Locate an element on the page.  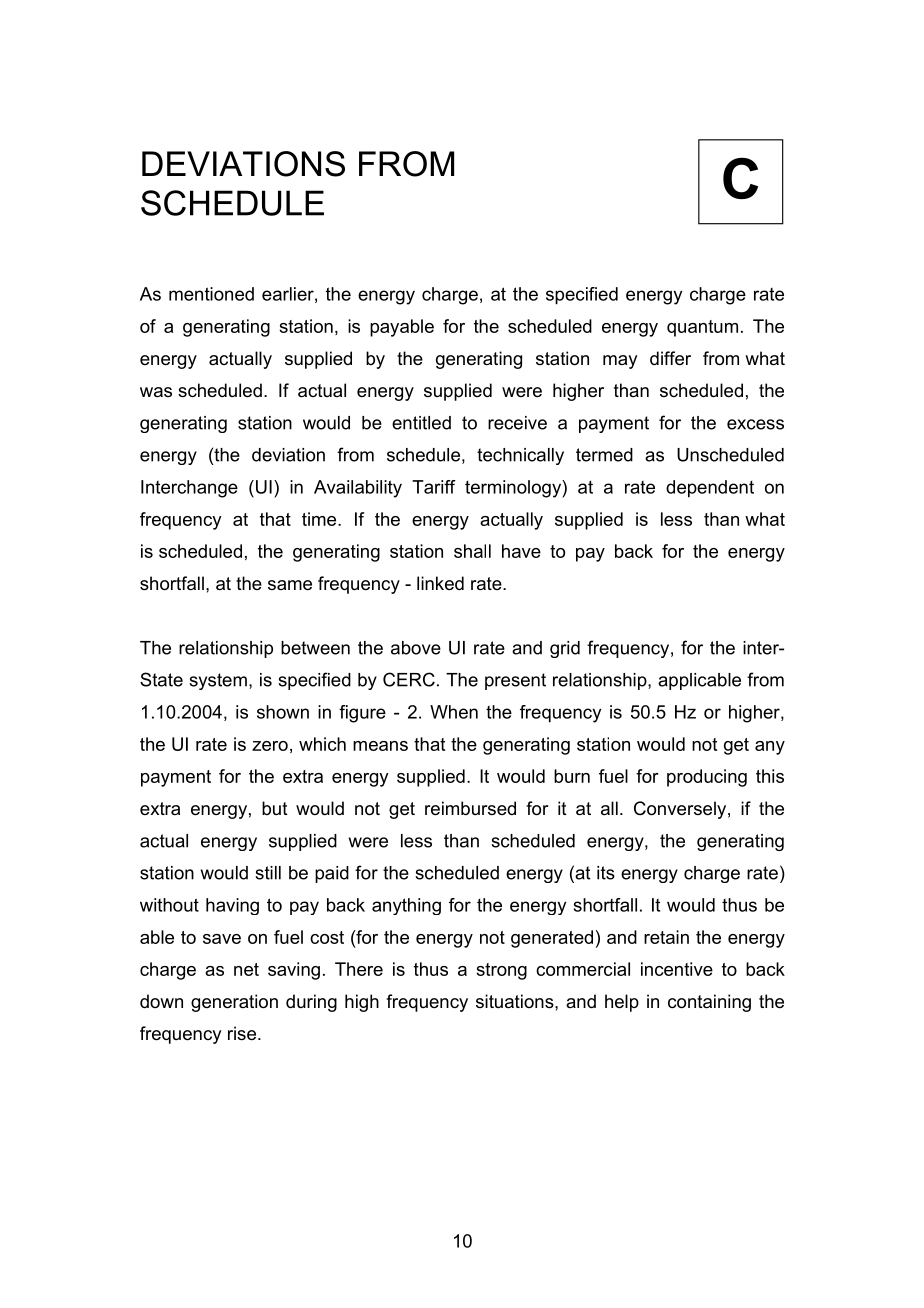
producing is located at coordinates (707, 778).
